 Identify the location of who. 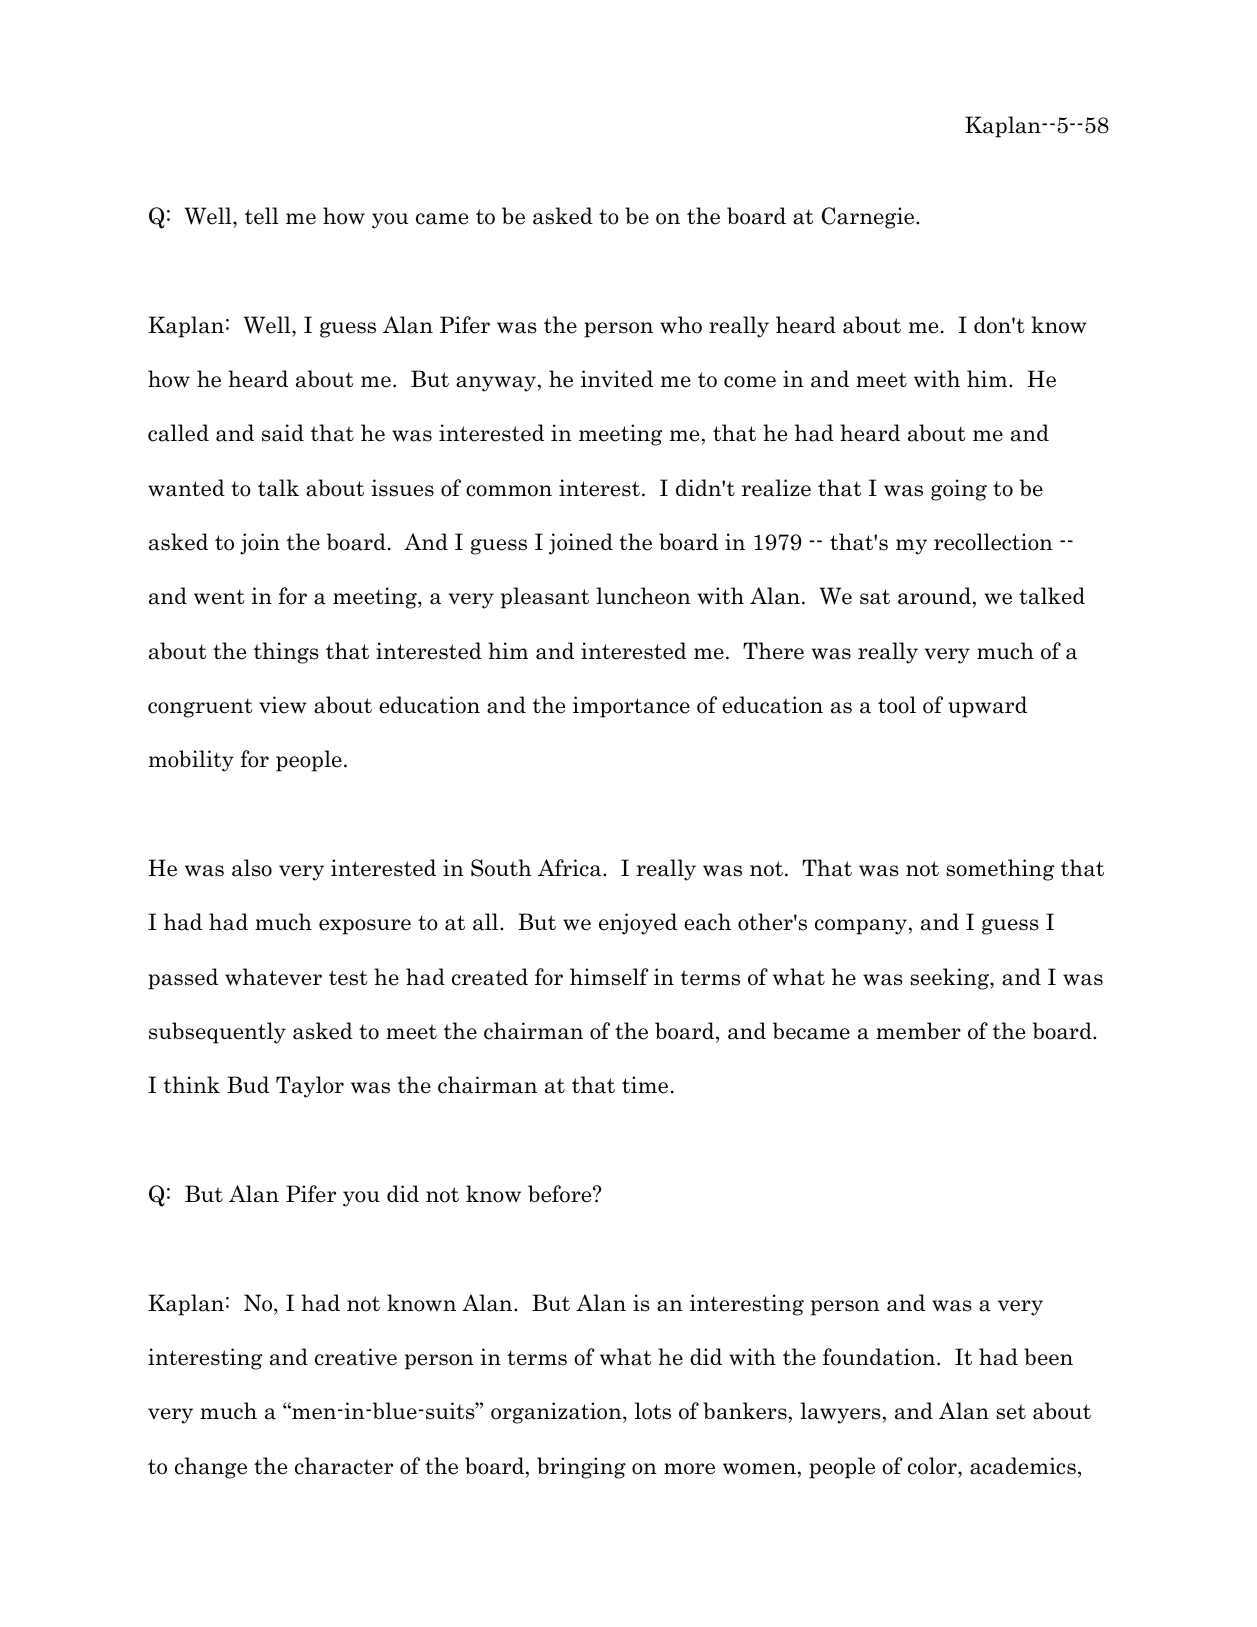
(681, 325).
